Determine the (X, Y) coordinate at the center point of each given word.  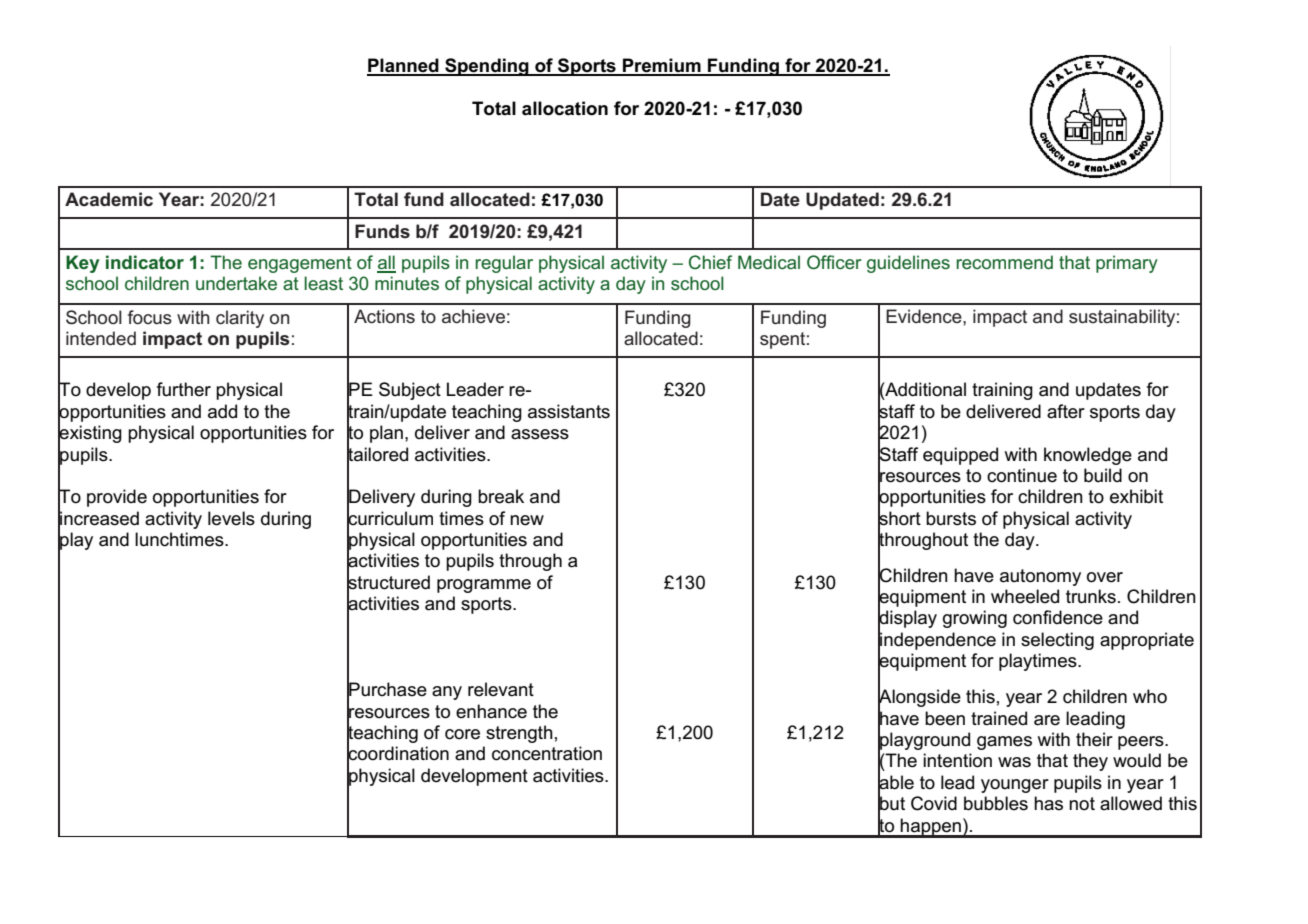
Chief (710, 262)
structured (388, 582)
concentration (547, 753)
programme (484, 586)
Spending (487, 67)
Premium (662, 66)
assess (540, 434)
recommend (1004, 262)
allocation (565, 108)
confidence (1058, 617)
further (184, 389)
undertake (236, 283)
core (462, 734)
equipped (960, 456)
